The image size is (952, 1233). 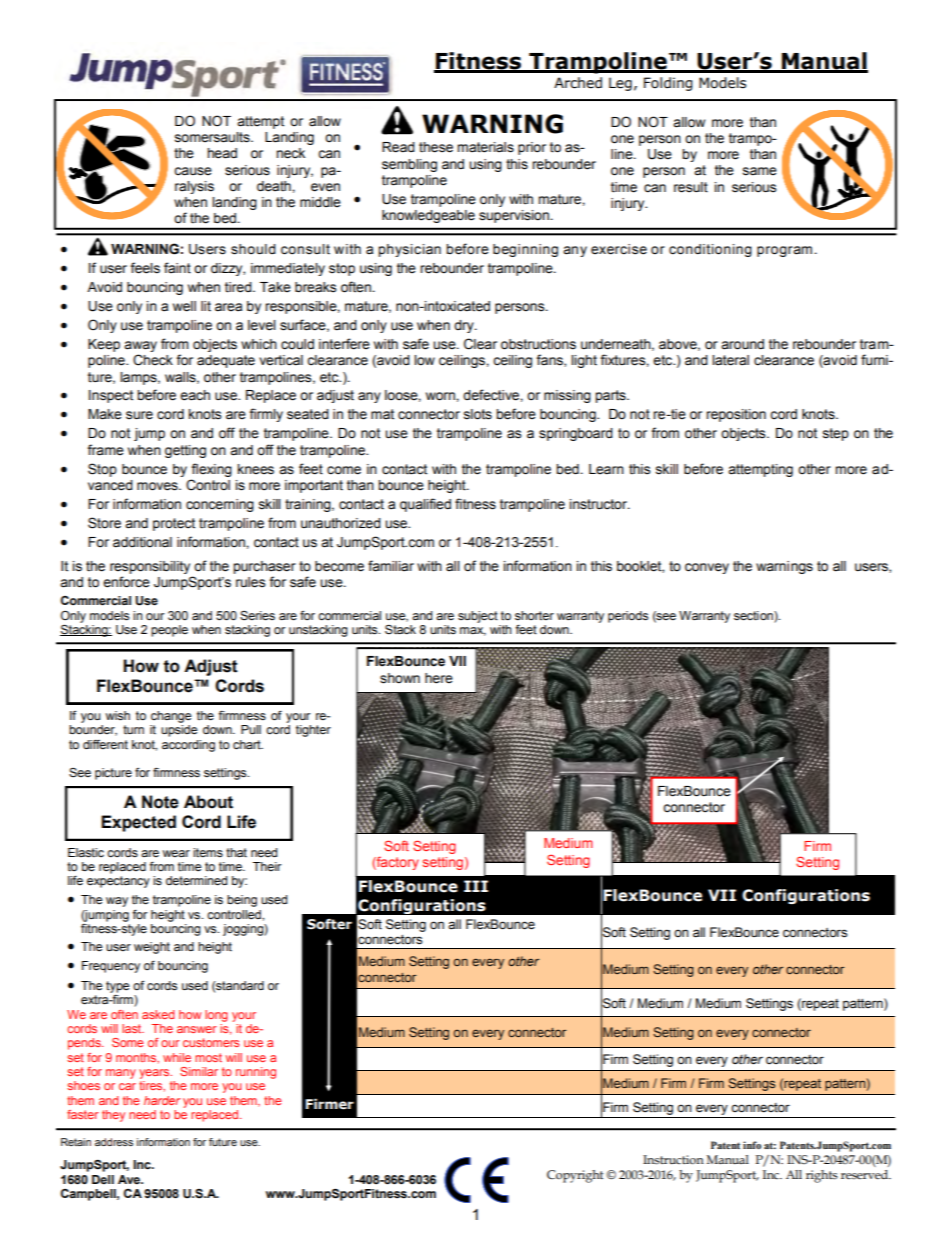 I want to click on address, so click(x=114, y=1142).
